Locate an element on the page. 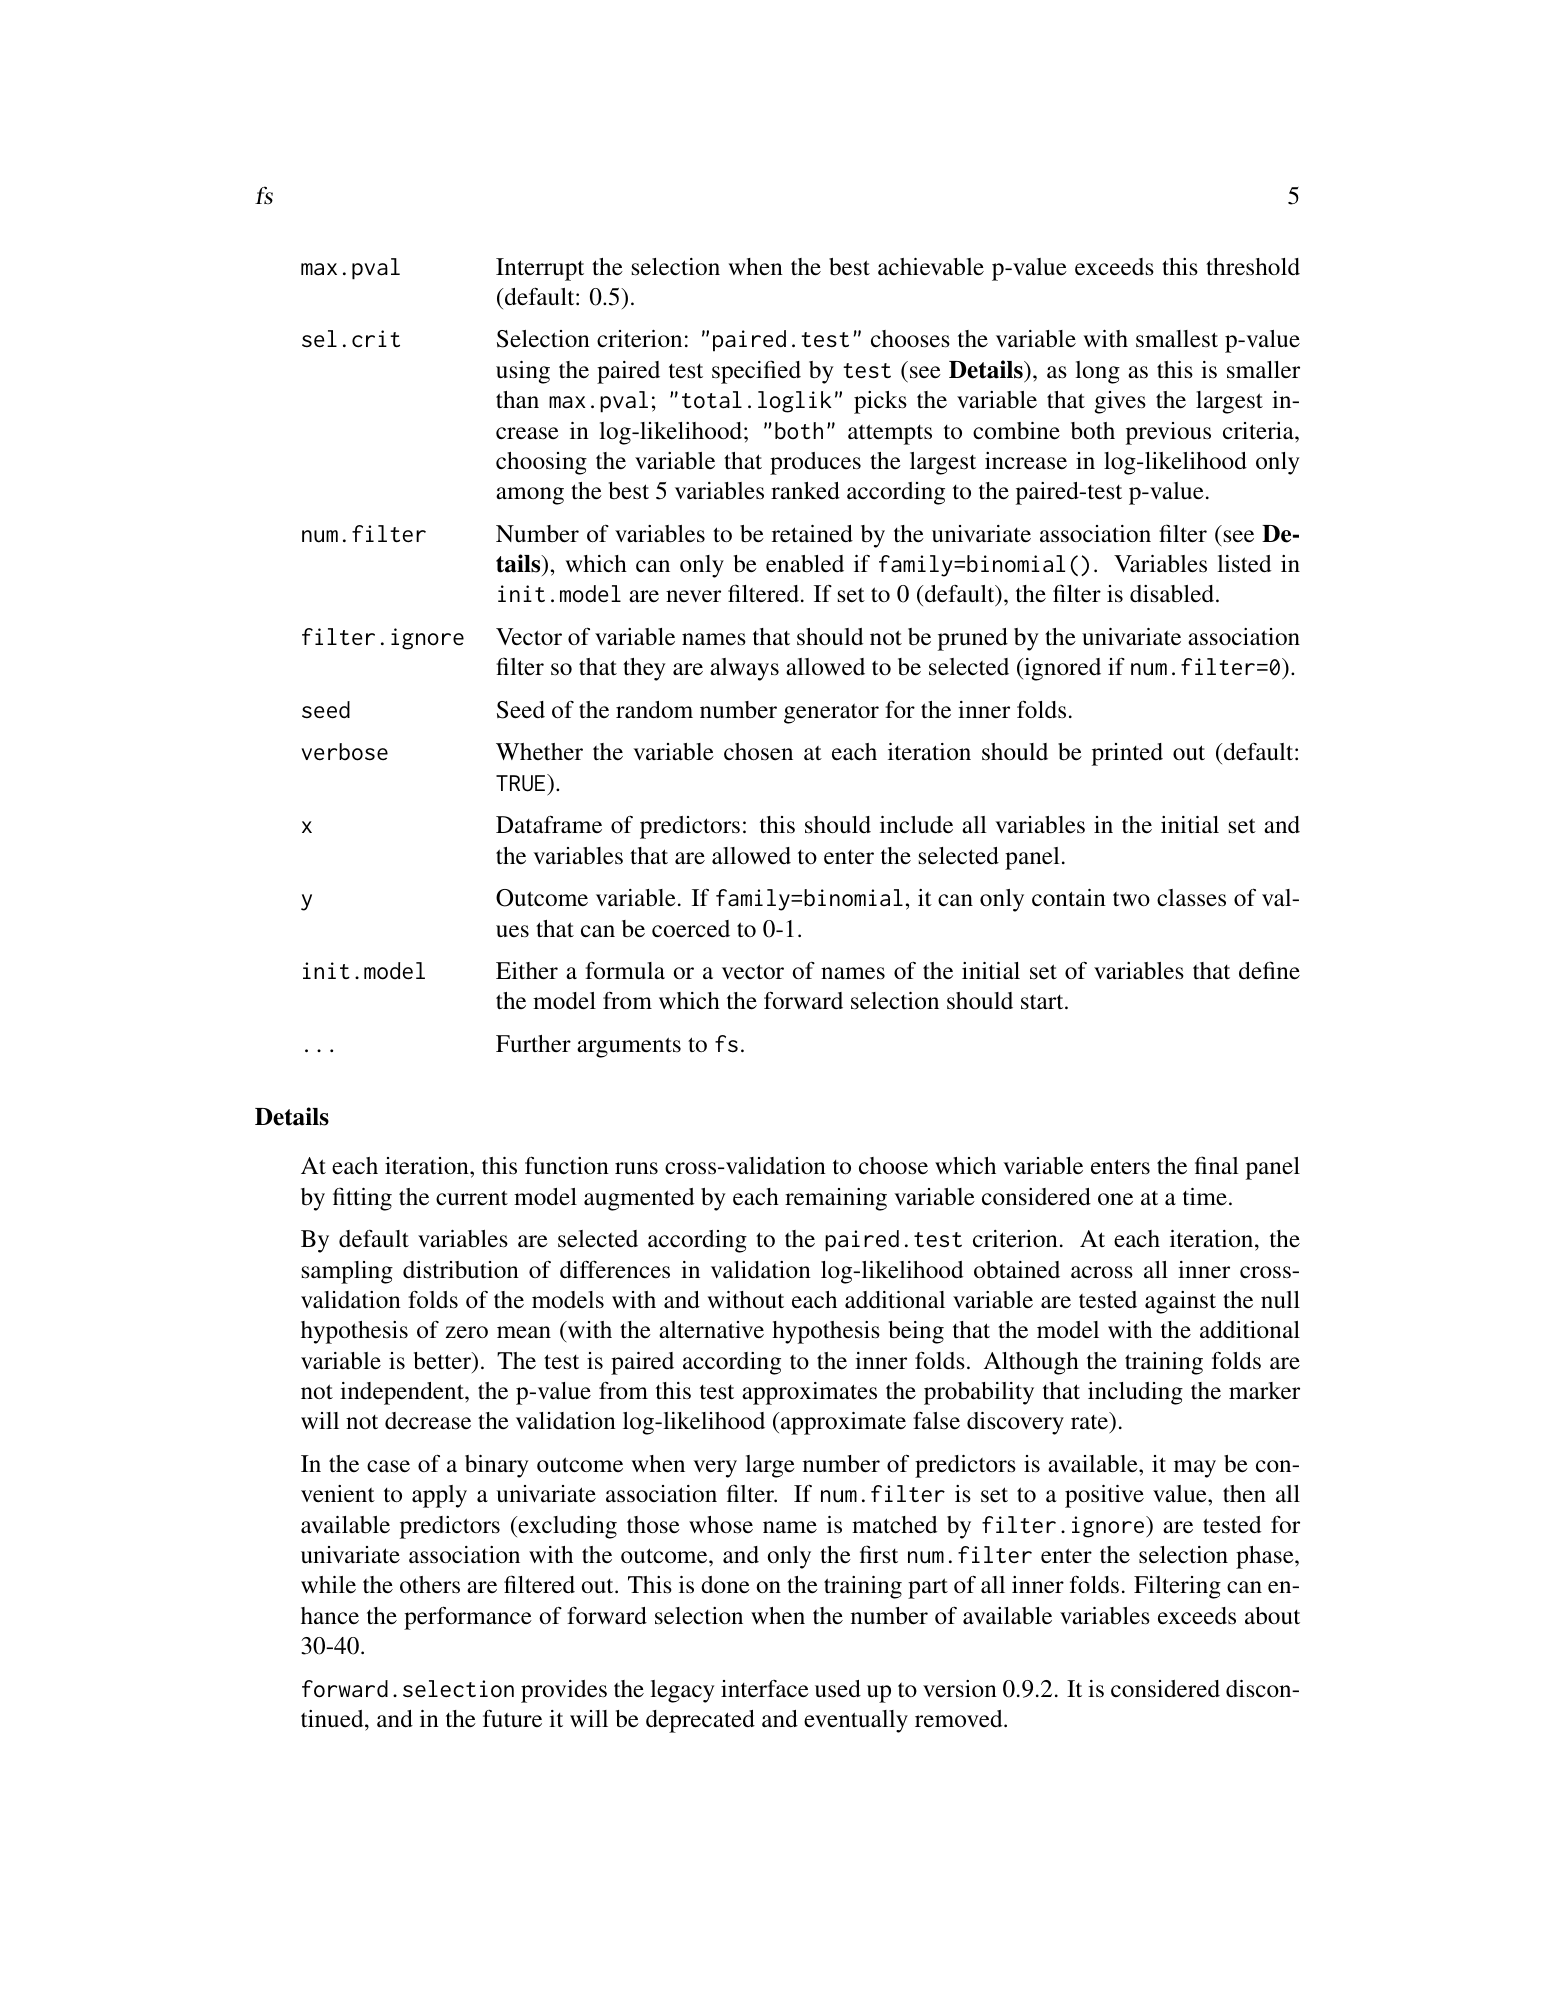 The height and width of the page is (2011, 1554). smallest is located at coordinates (1177, 339).
